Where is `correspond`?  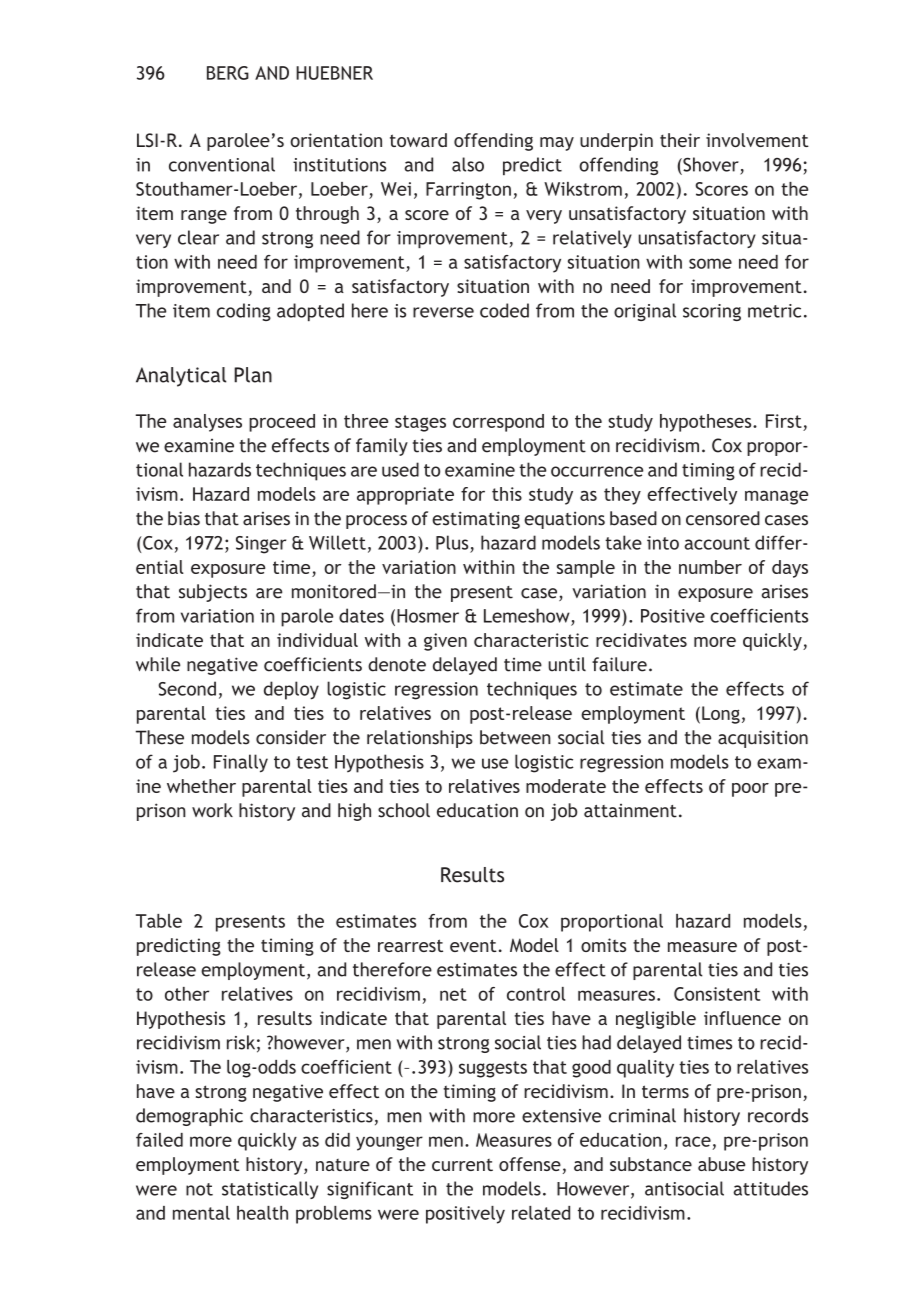
correspond is located at coordinates (498, 423).
